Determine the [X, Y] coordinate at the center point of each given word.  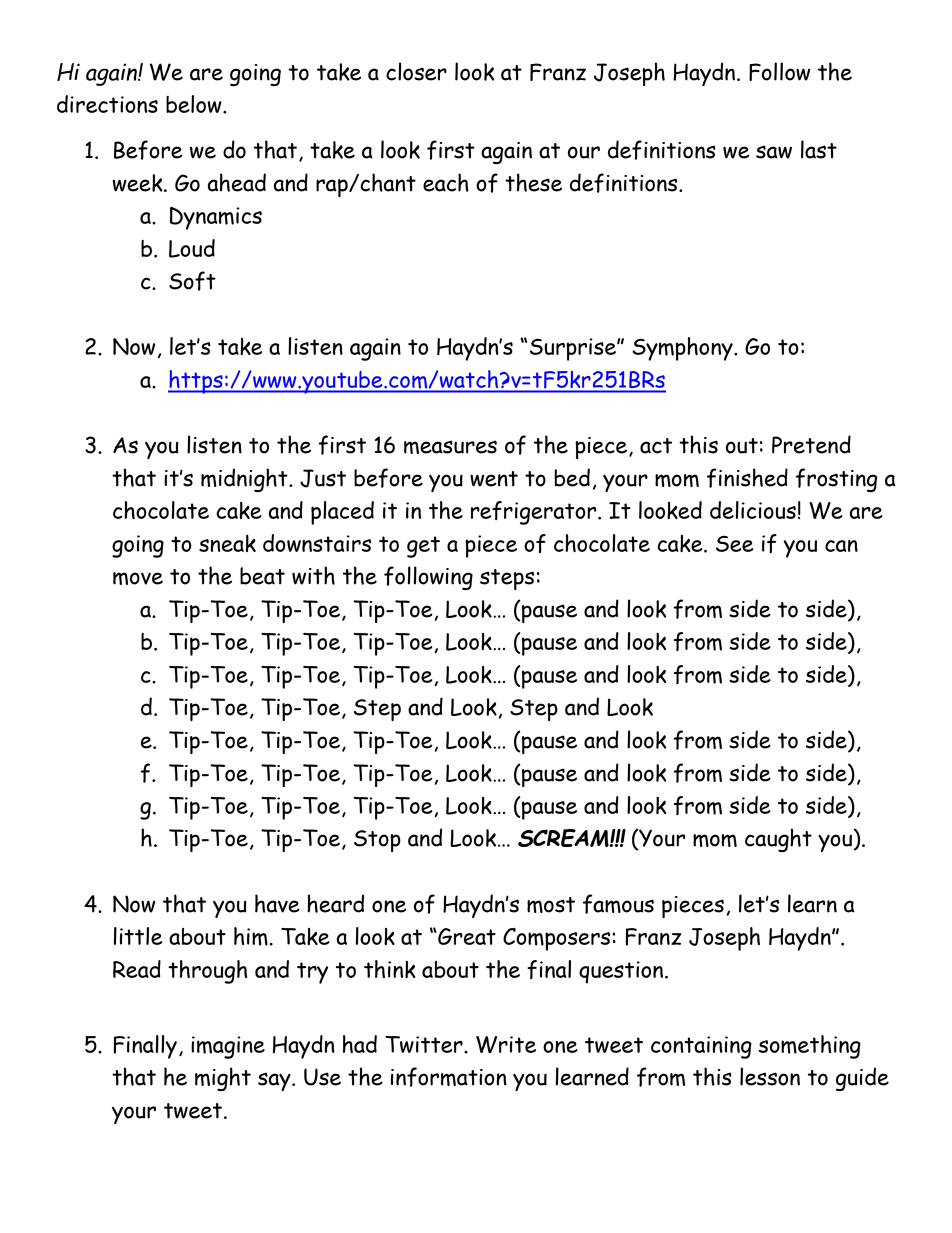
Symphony [683, 349]
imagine [228, 1047]
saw [774, 152]
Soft [192, 281]
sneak [227, 543]
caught [778, 840]
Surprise [574, 349]
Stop [377, 841]
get [423, 547]
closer [416, 71]
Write [506, 1044]
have [277, 903]
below [195, 104]
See [734, 544]
